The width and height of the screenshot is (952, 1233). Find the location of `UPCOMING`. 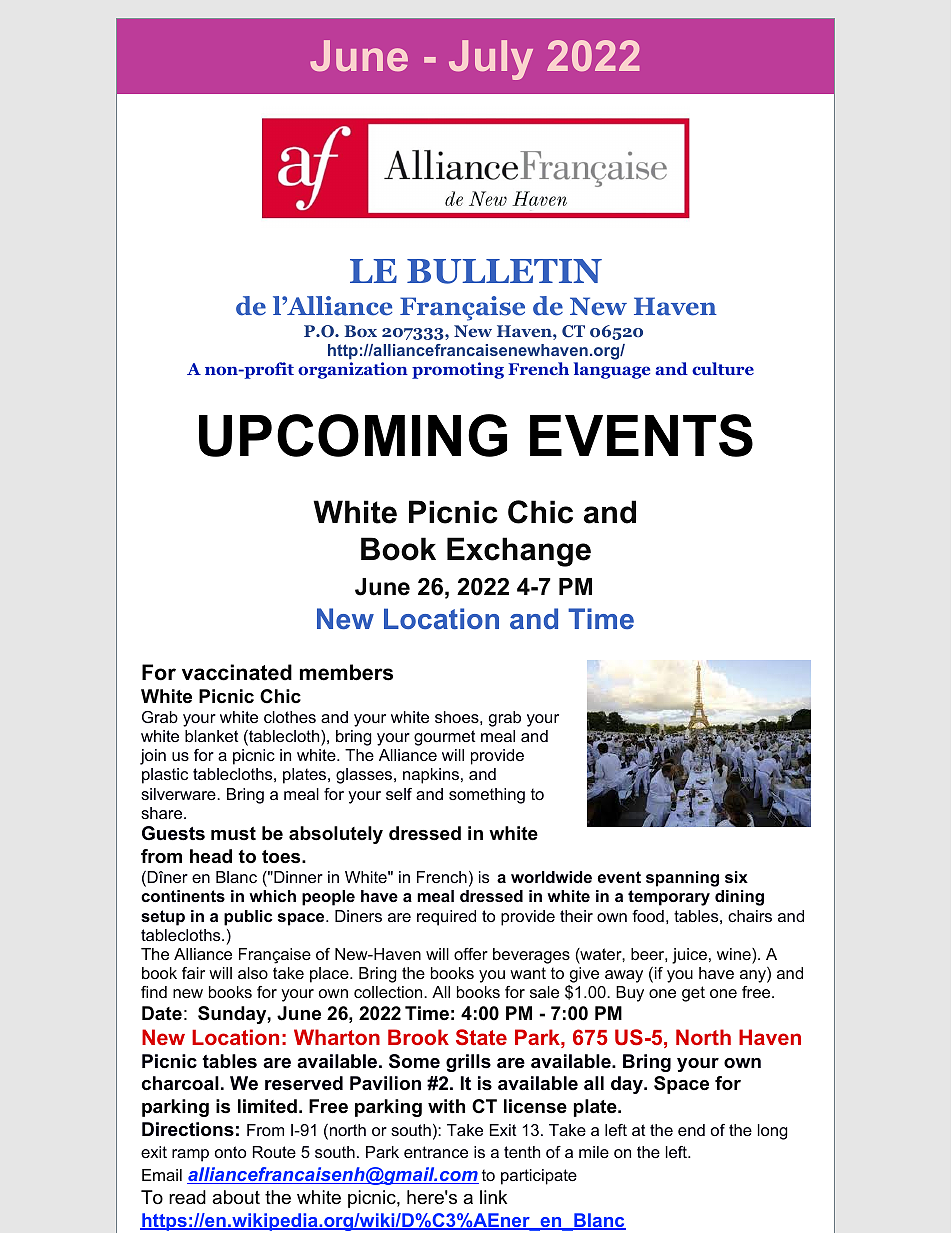

UPCOMING is located at coordinates (353, 435).
